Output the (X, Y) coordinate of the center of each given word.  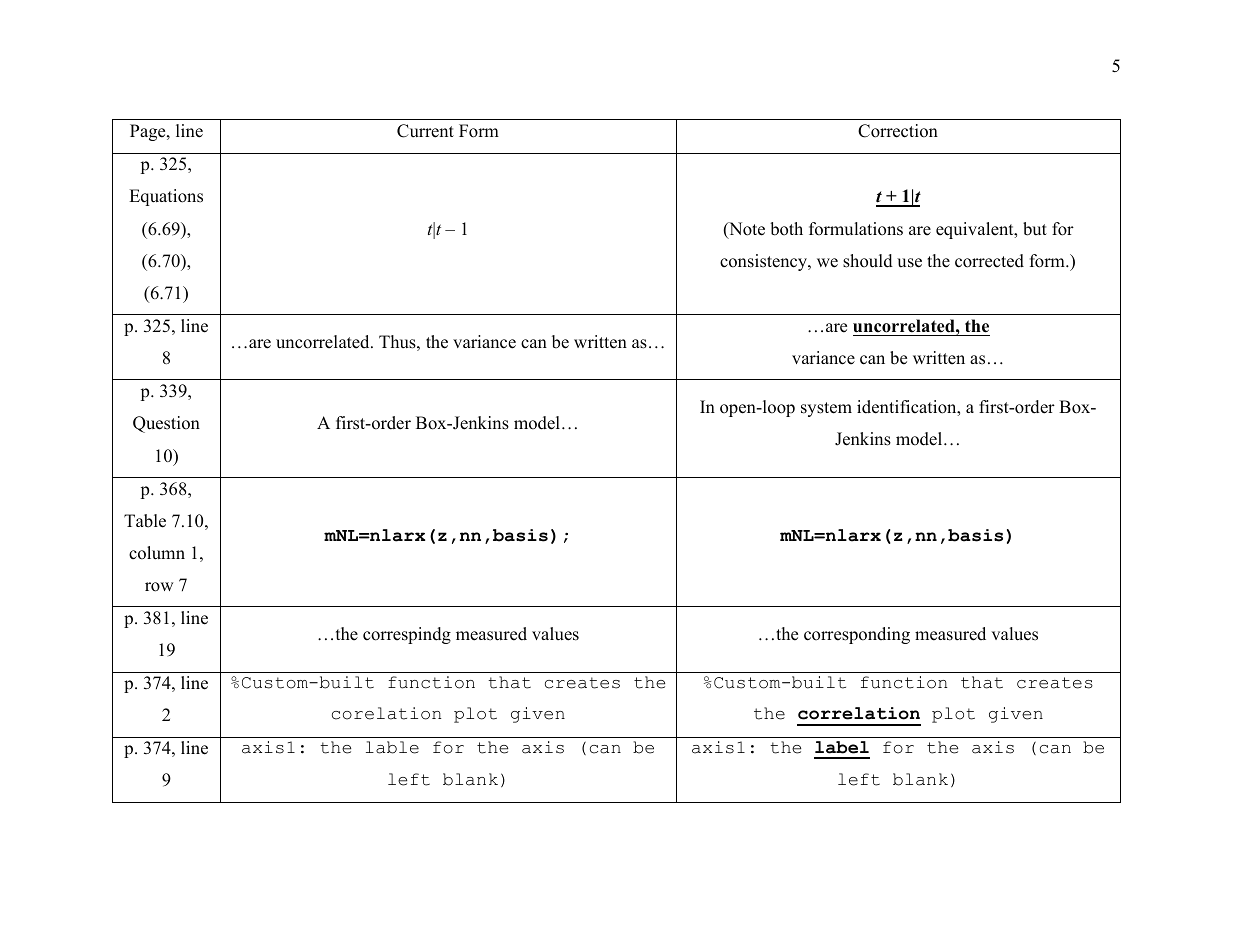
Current (425, 131)
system (826, 409)
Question (166, 424)
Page (149, 132)
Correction (898, 131)
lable (392, 747)
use (909, 263)
